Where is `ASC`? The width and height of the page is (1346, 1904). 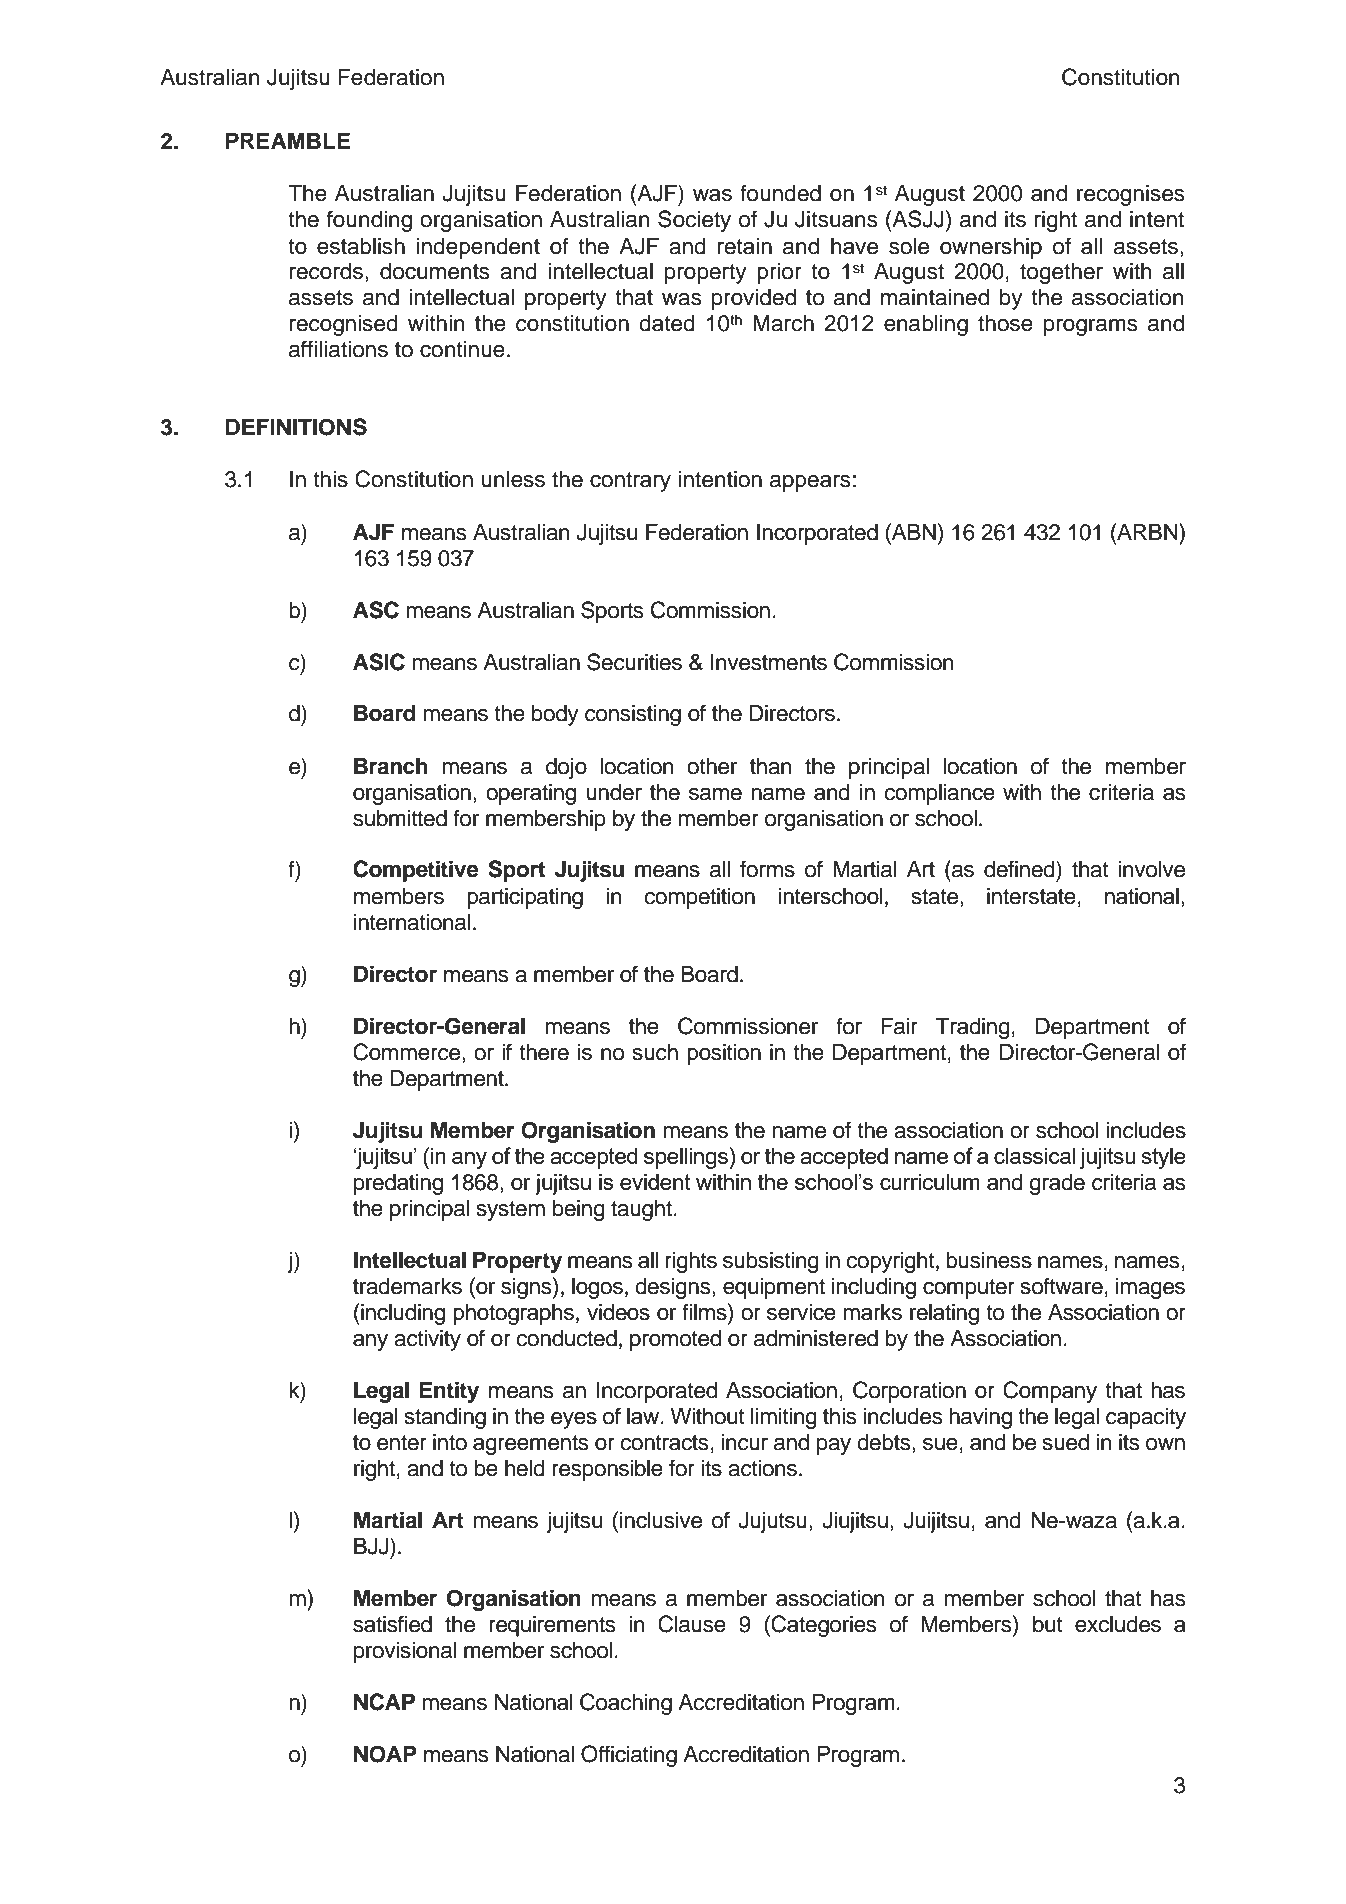 ASC is located at coordinates (376, 610).
